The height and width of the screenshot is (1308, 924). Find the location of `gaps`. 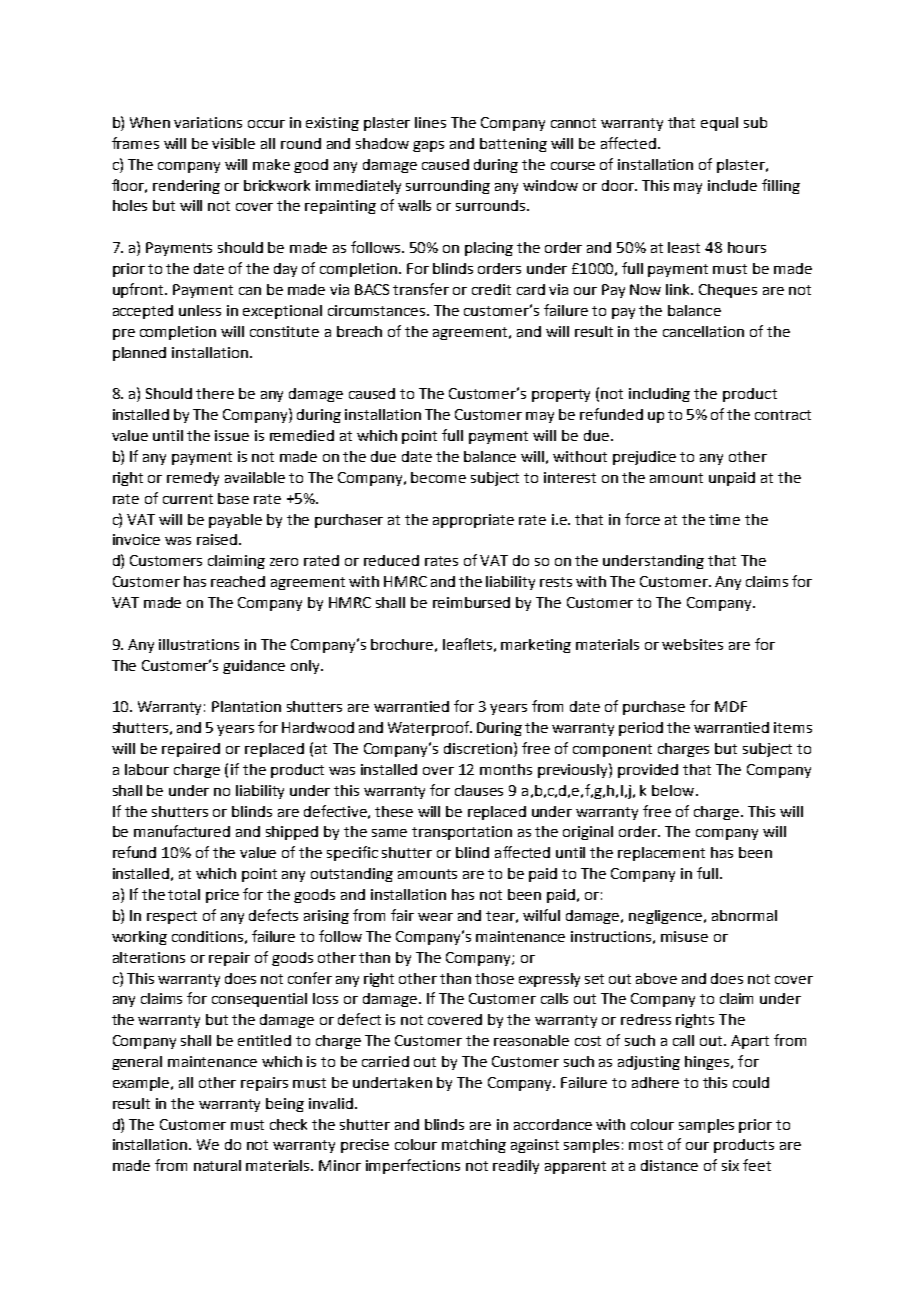

gaps is located at coordinates (428, 146).
